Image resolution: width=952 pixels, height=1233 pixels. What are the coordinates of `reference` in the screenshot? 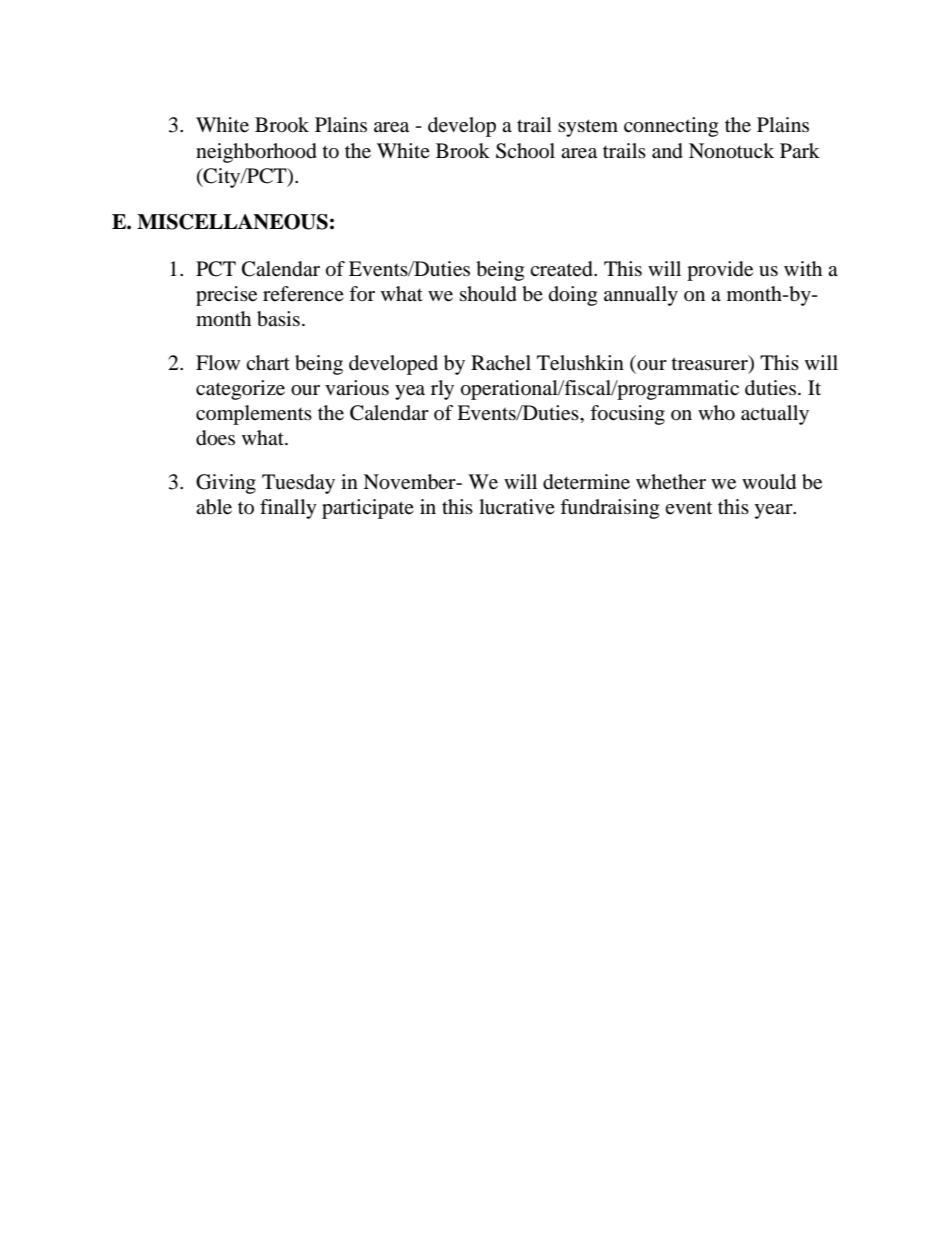 It's located at (303, 294).
